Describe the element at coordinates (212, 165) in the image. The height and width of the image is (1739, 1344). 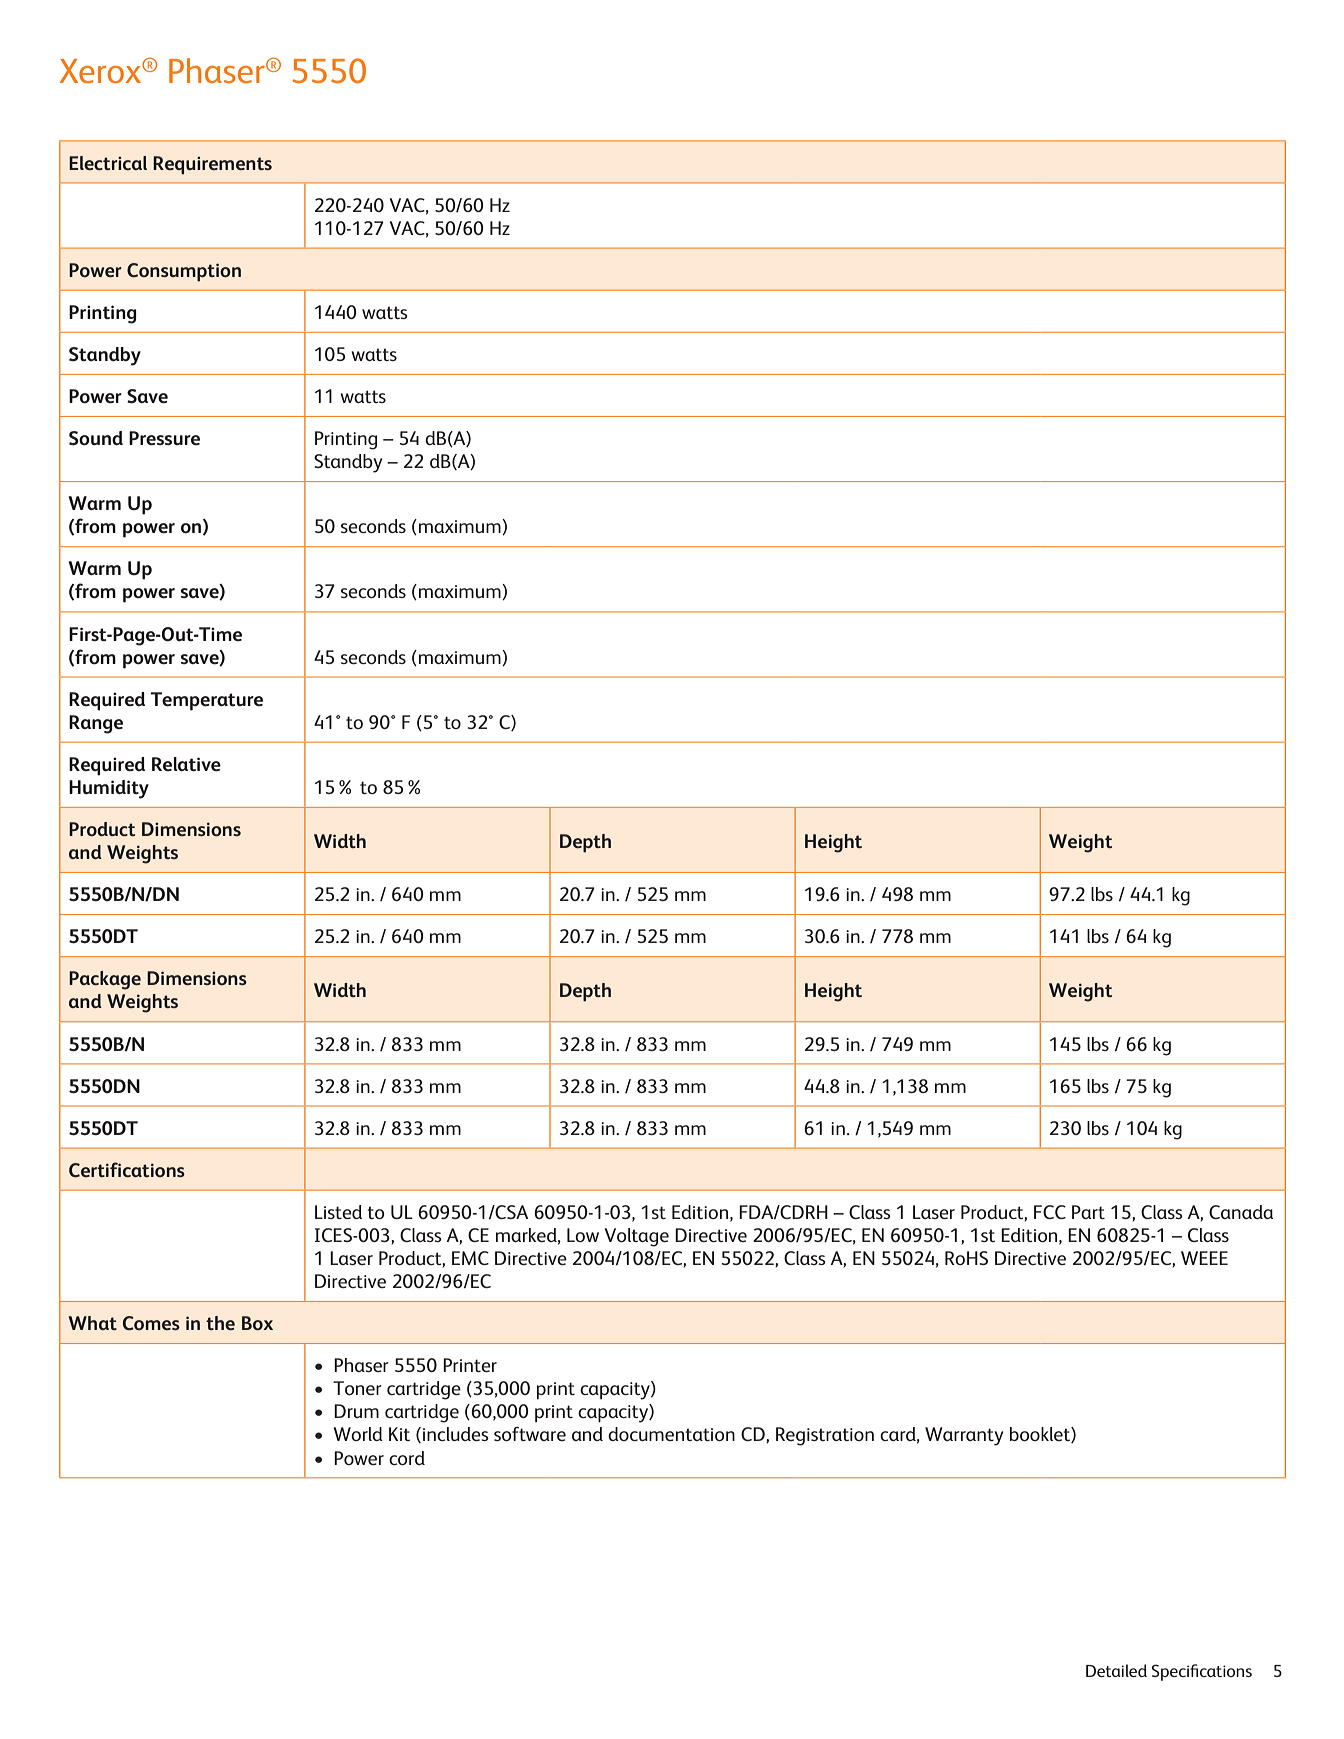
I see `Requirements` at that location.
